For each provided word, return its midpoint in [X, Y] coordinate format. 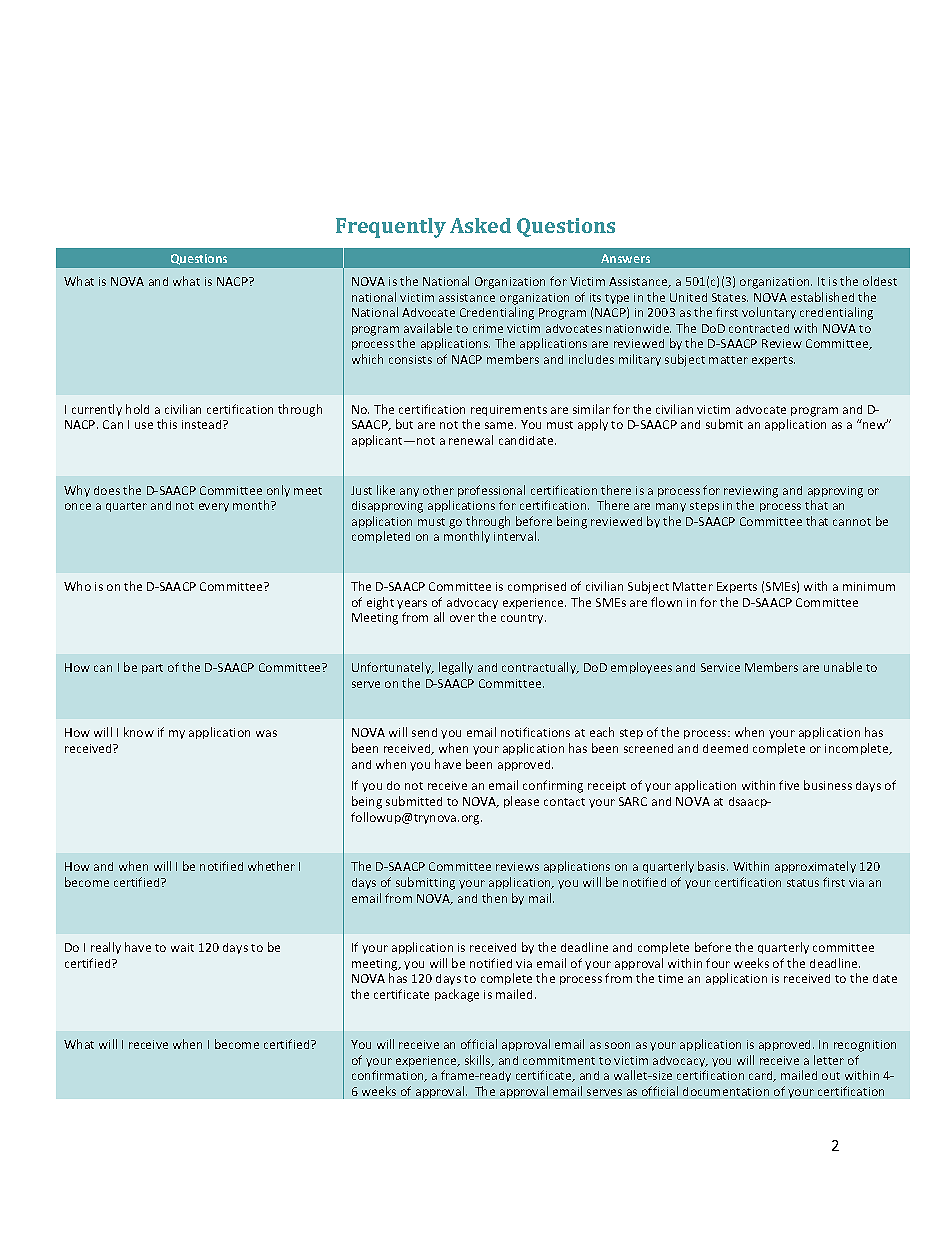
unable [843, 667]
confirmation [389, 1076]
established [822, 297]
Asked [480, 225]
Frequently [391, 228]
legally [456, 668]
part [152, 669]
